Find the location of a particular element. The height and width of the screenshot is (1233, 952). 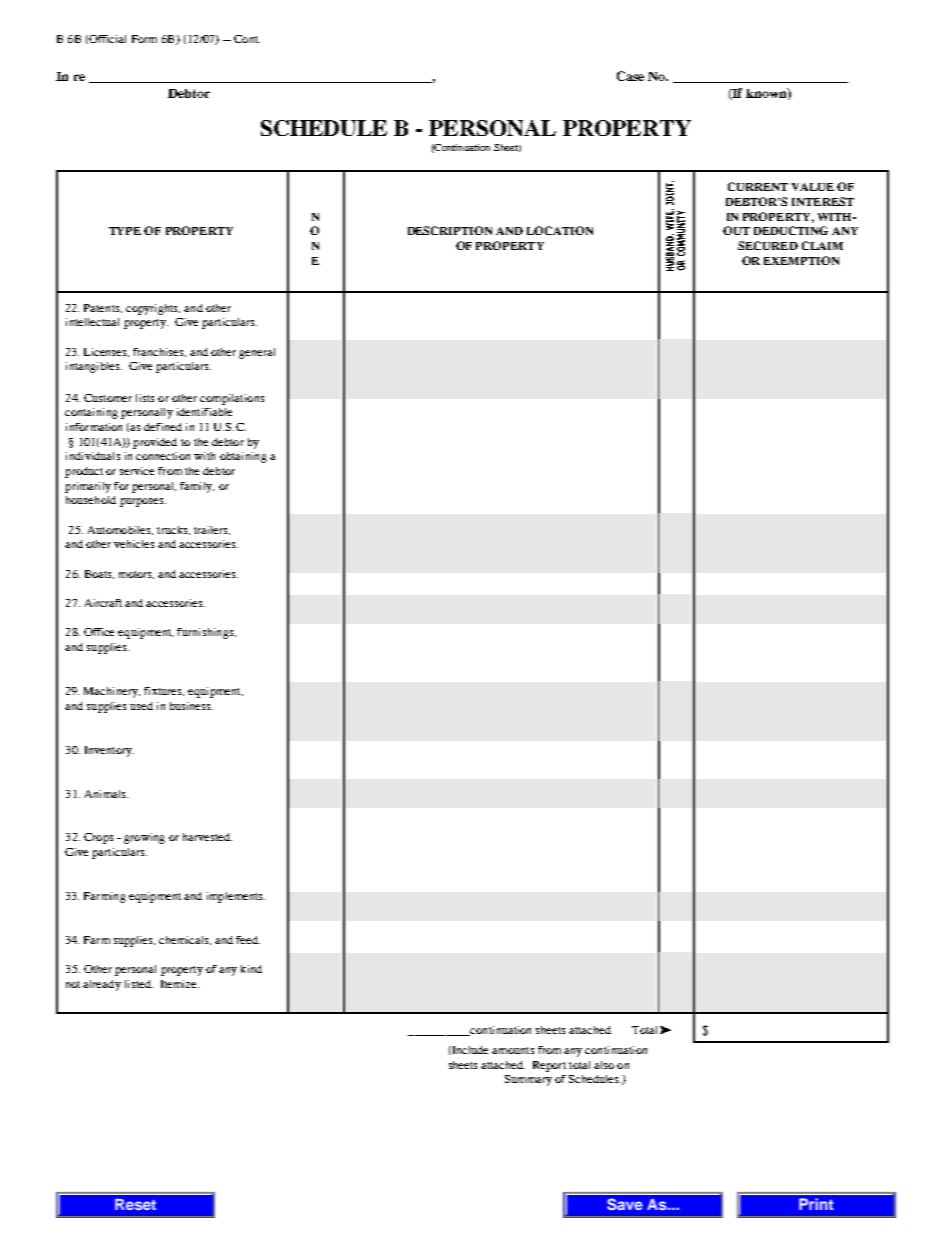

known is located at coordinates (767, 94).
